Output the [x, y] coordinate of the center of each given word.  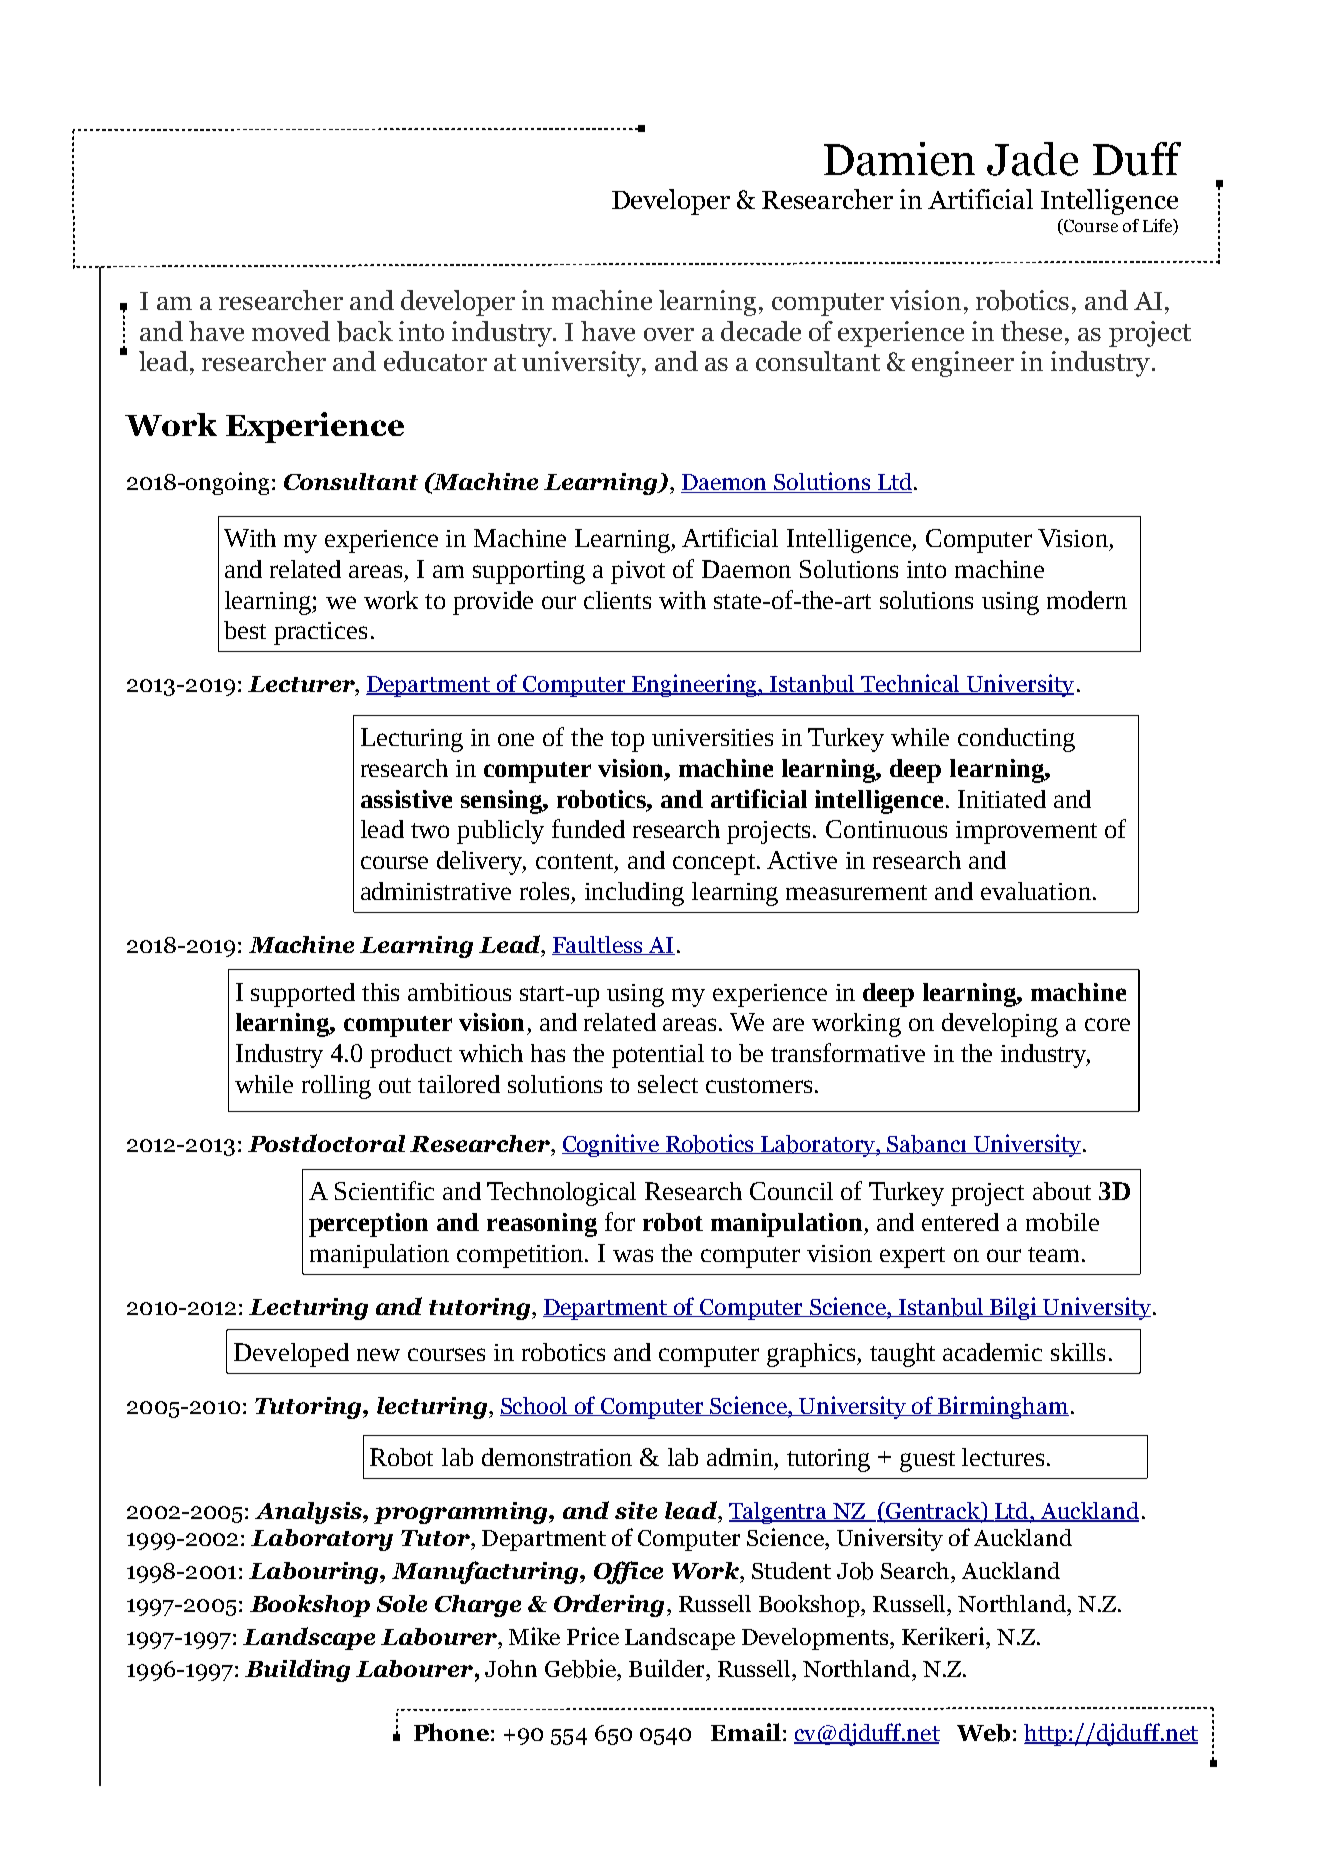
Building [297, 1670]
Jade [1032, 159]
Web [983, 1733]
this [380, 992]
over [669, 334]
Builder [668, 1668]
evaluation [1036, 891]
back [365, 331]
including [634, 894]
